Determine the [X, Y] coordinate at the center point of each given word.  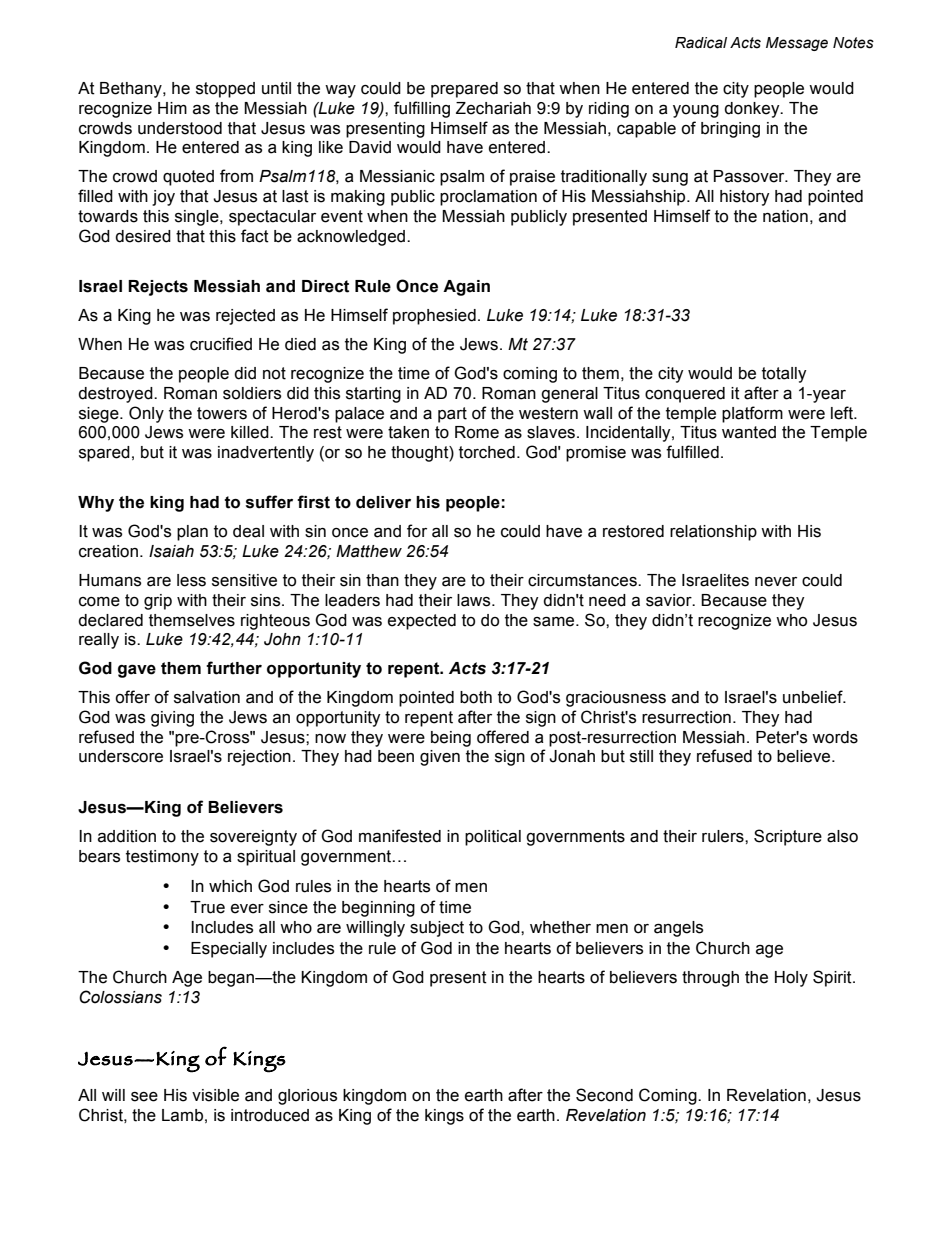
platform [752, 414]
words [835, 737]
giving [172, 719]
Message [797, 44]
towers [222, 413]
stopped [225, 90]
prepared [464, 90]
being [451, 739]
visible [215, 1095]
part [452, 415]
